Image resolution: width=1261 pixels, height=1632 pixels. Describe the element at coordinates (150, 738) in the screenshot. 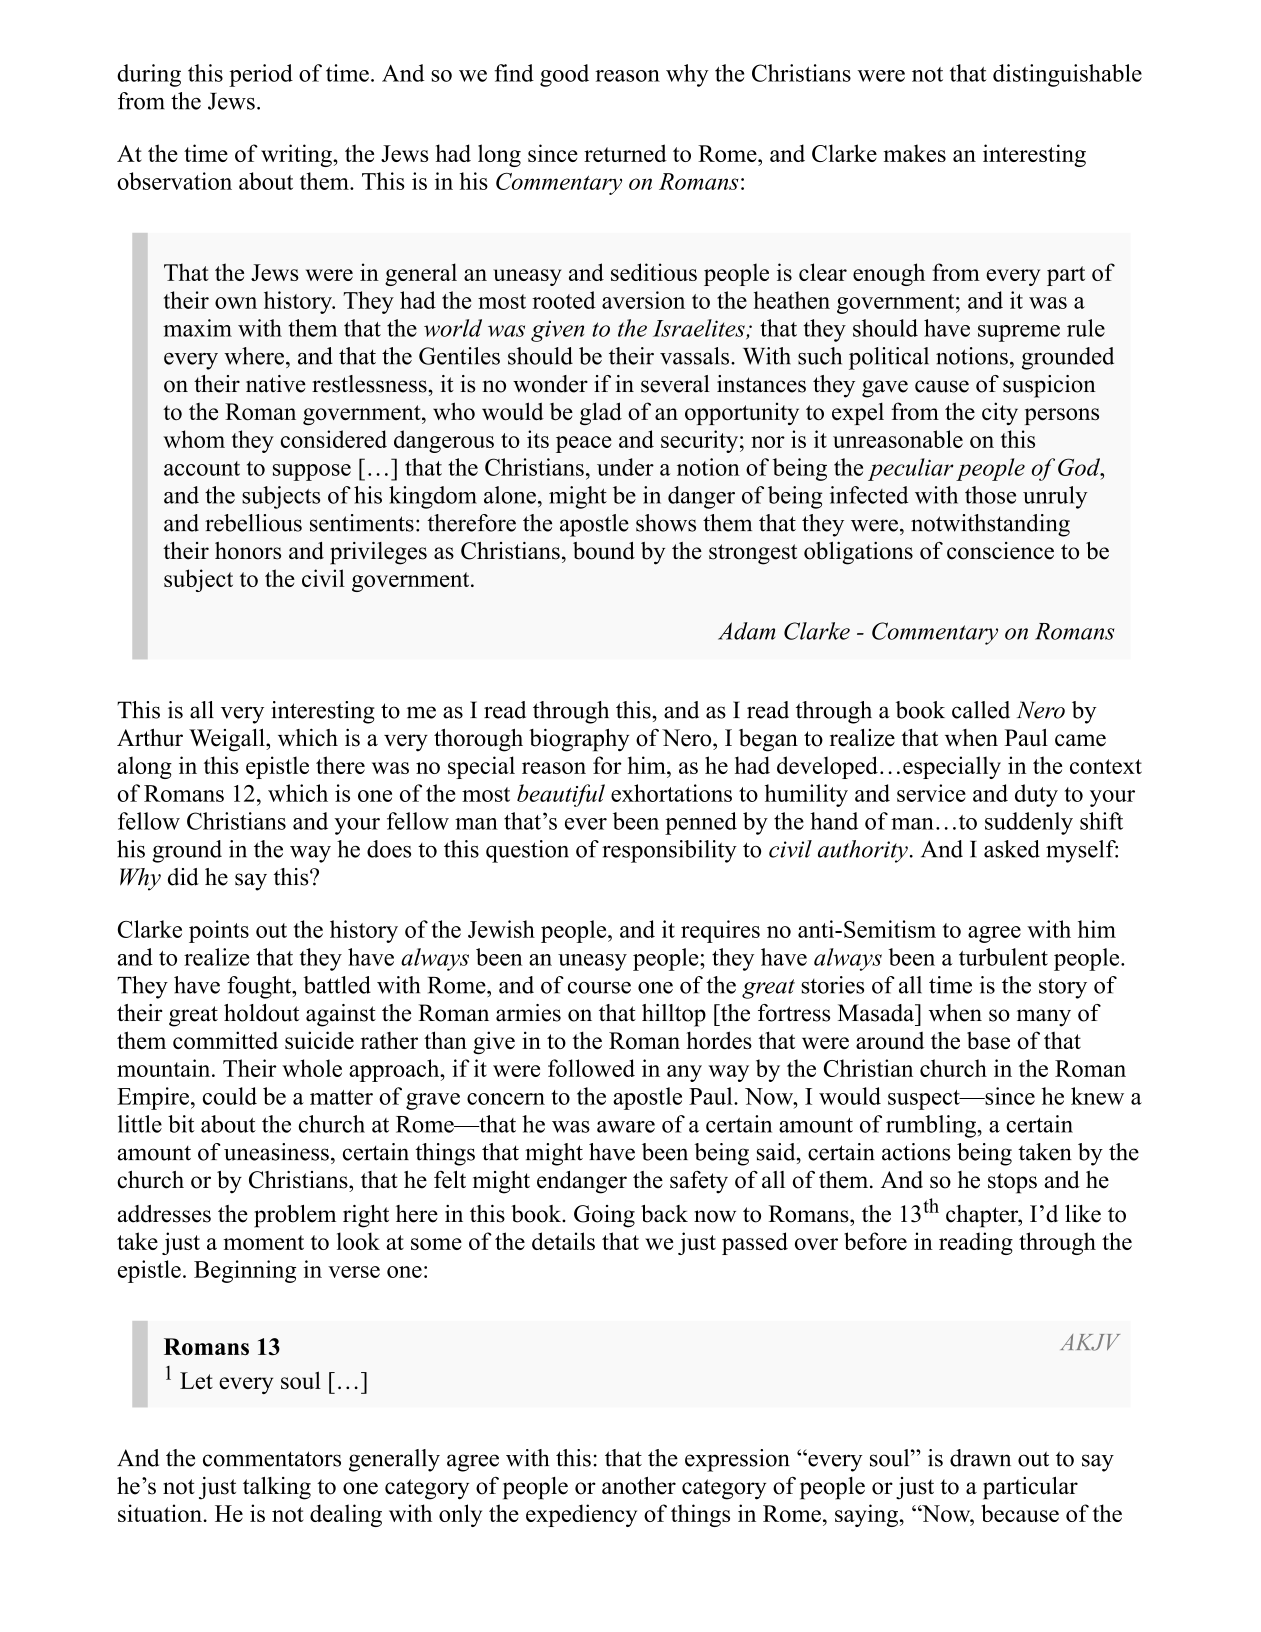

I see `Arthur` at that location.
